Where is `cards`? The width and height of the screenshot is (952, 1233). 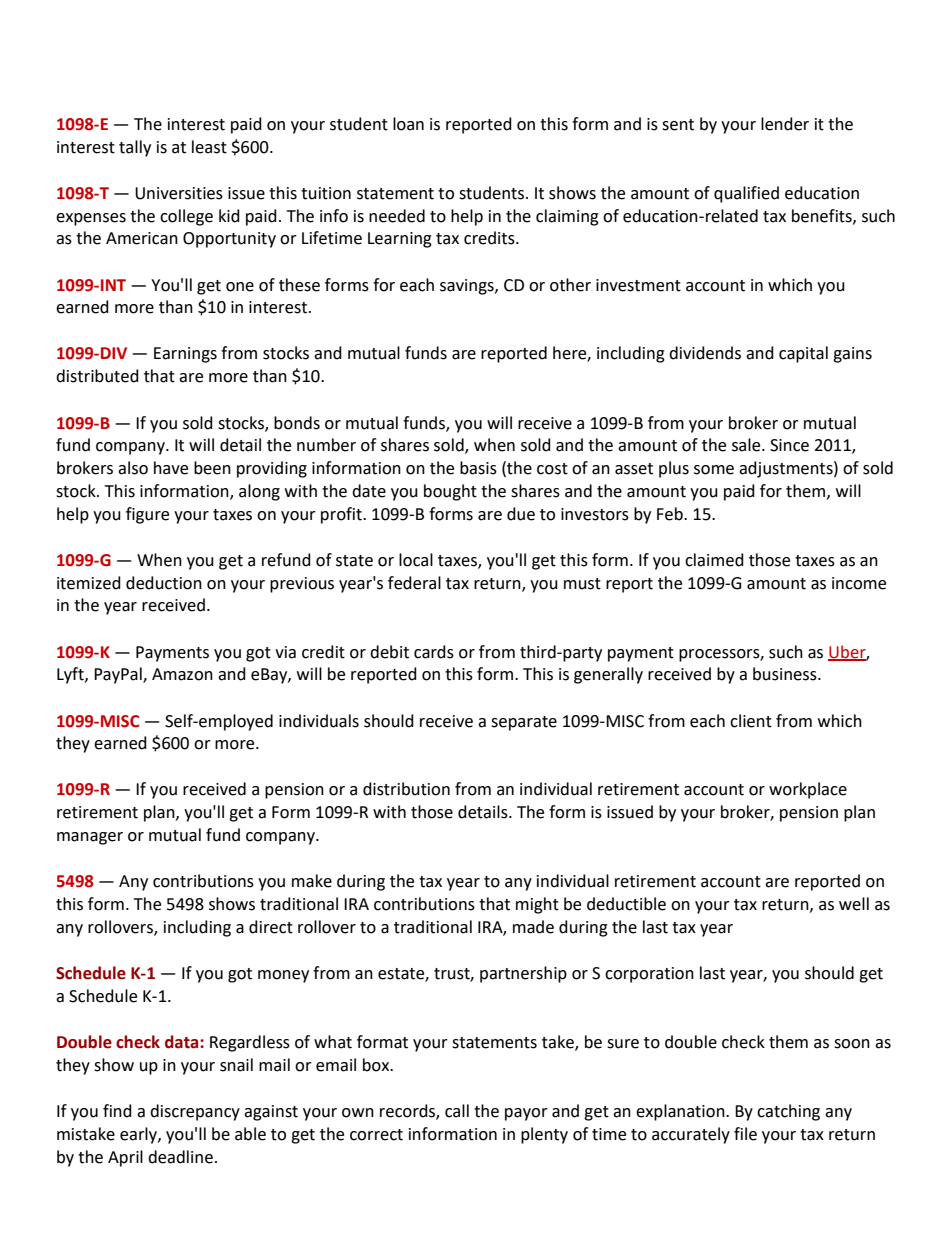 cards is located at coordinates (434, 652).
